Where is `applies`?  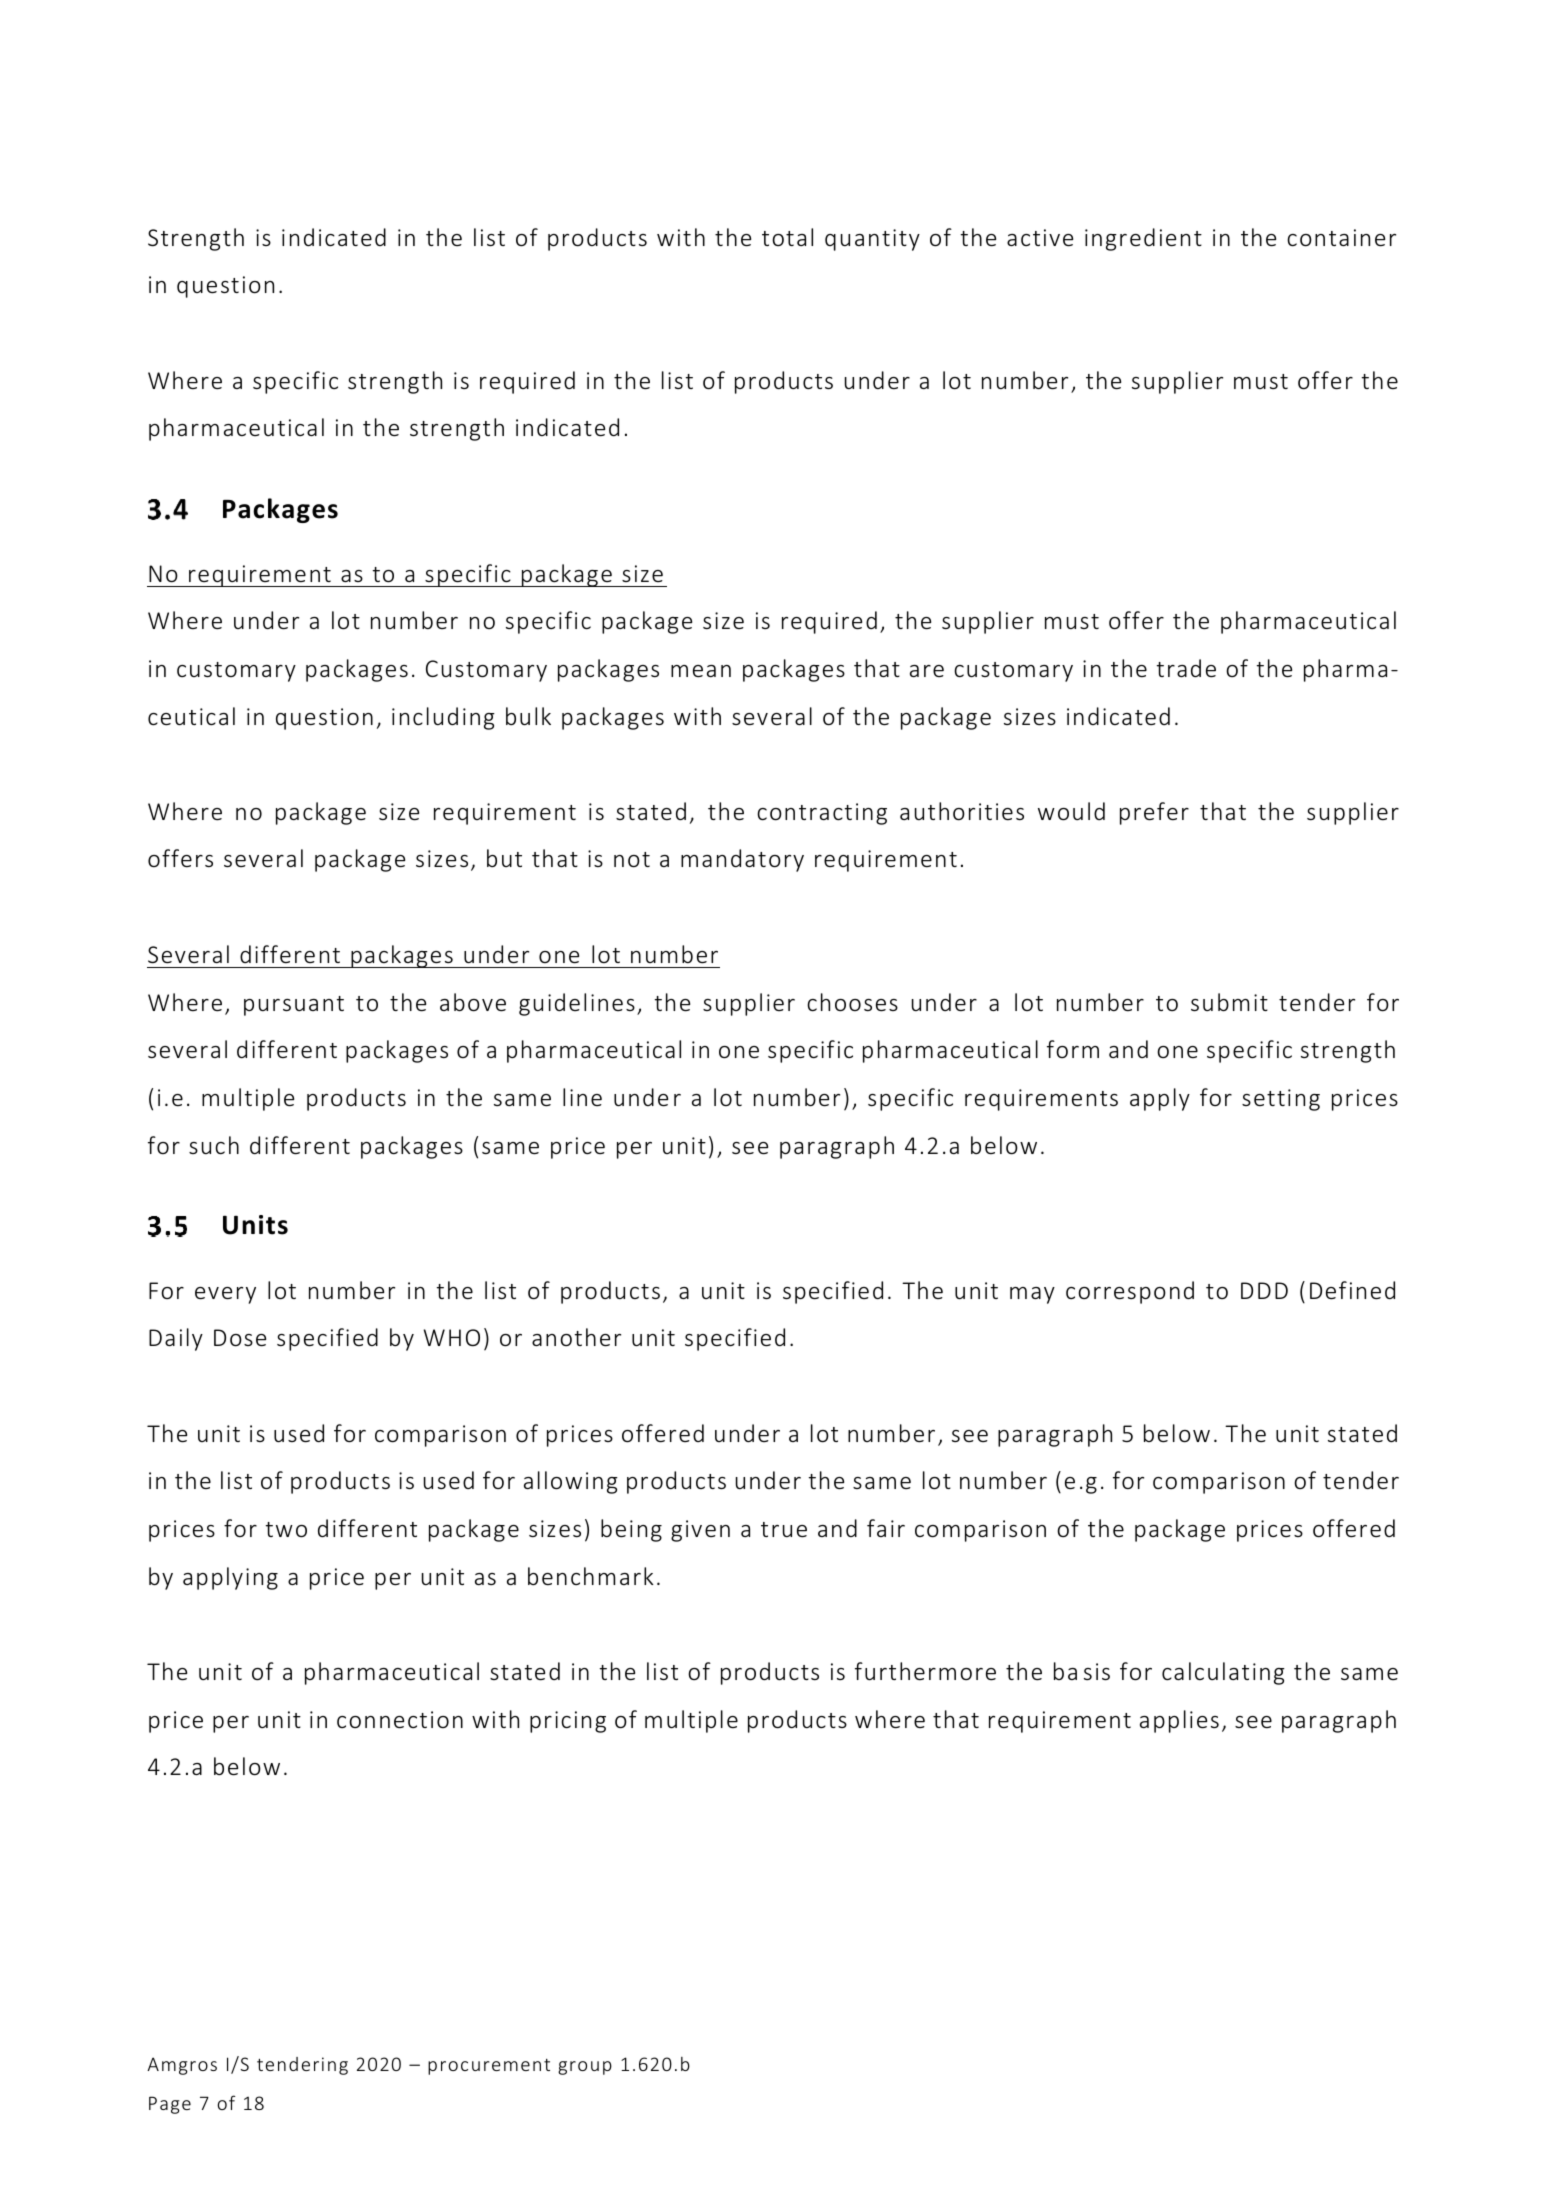
applies is located at coordinates (1179, 1721).
